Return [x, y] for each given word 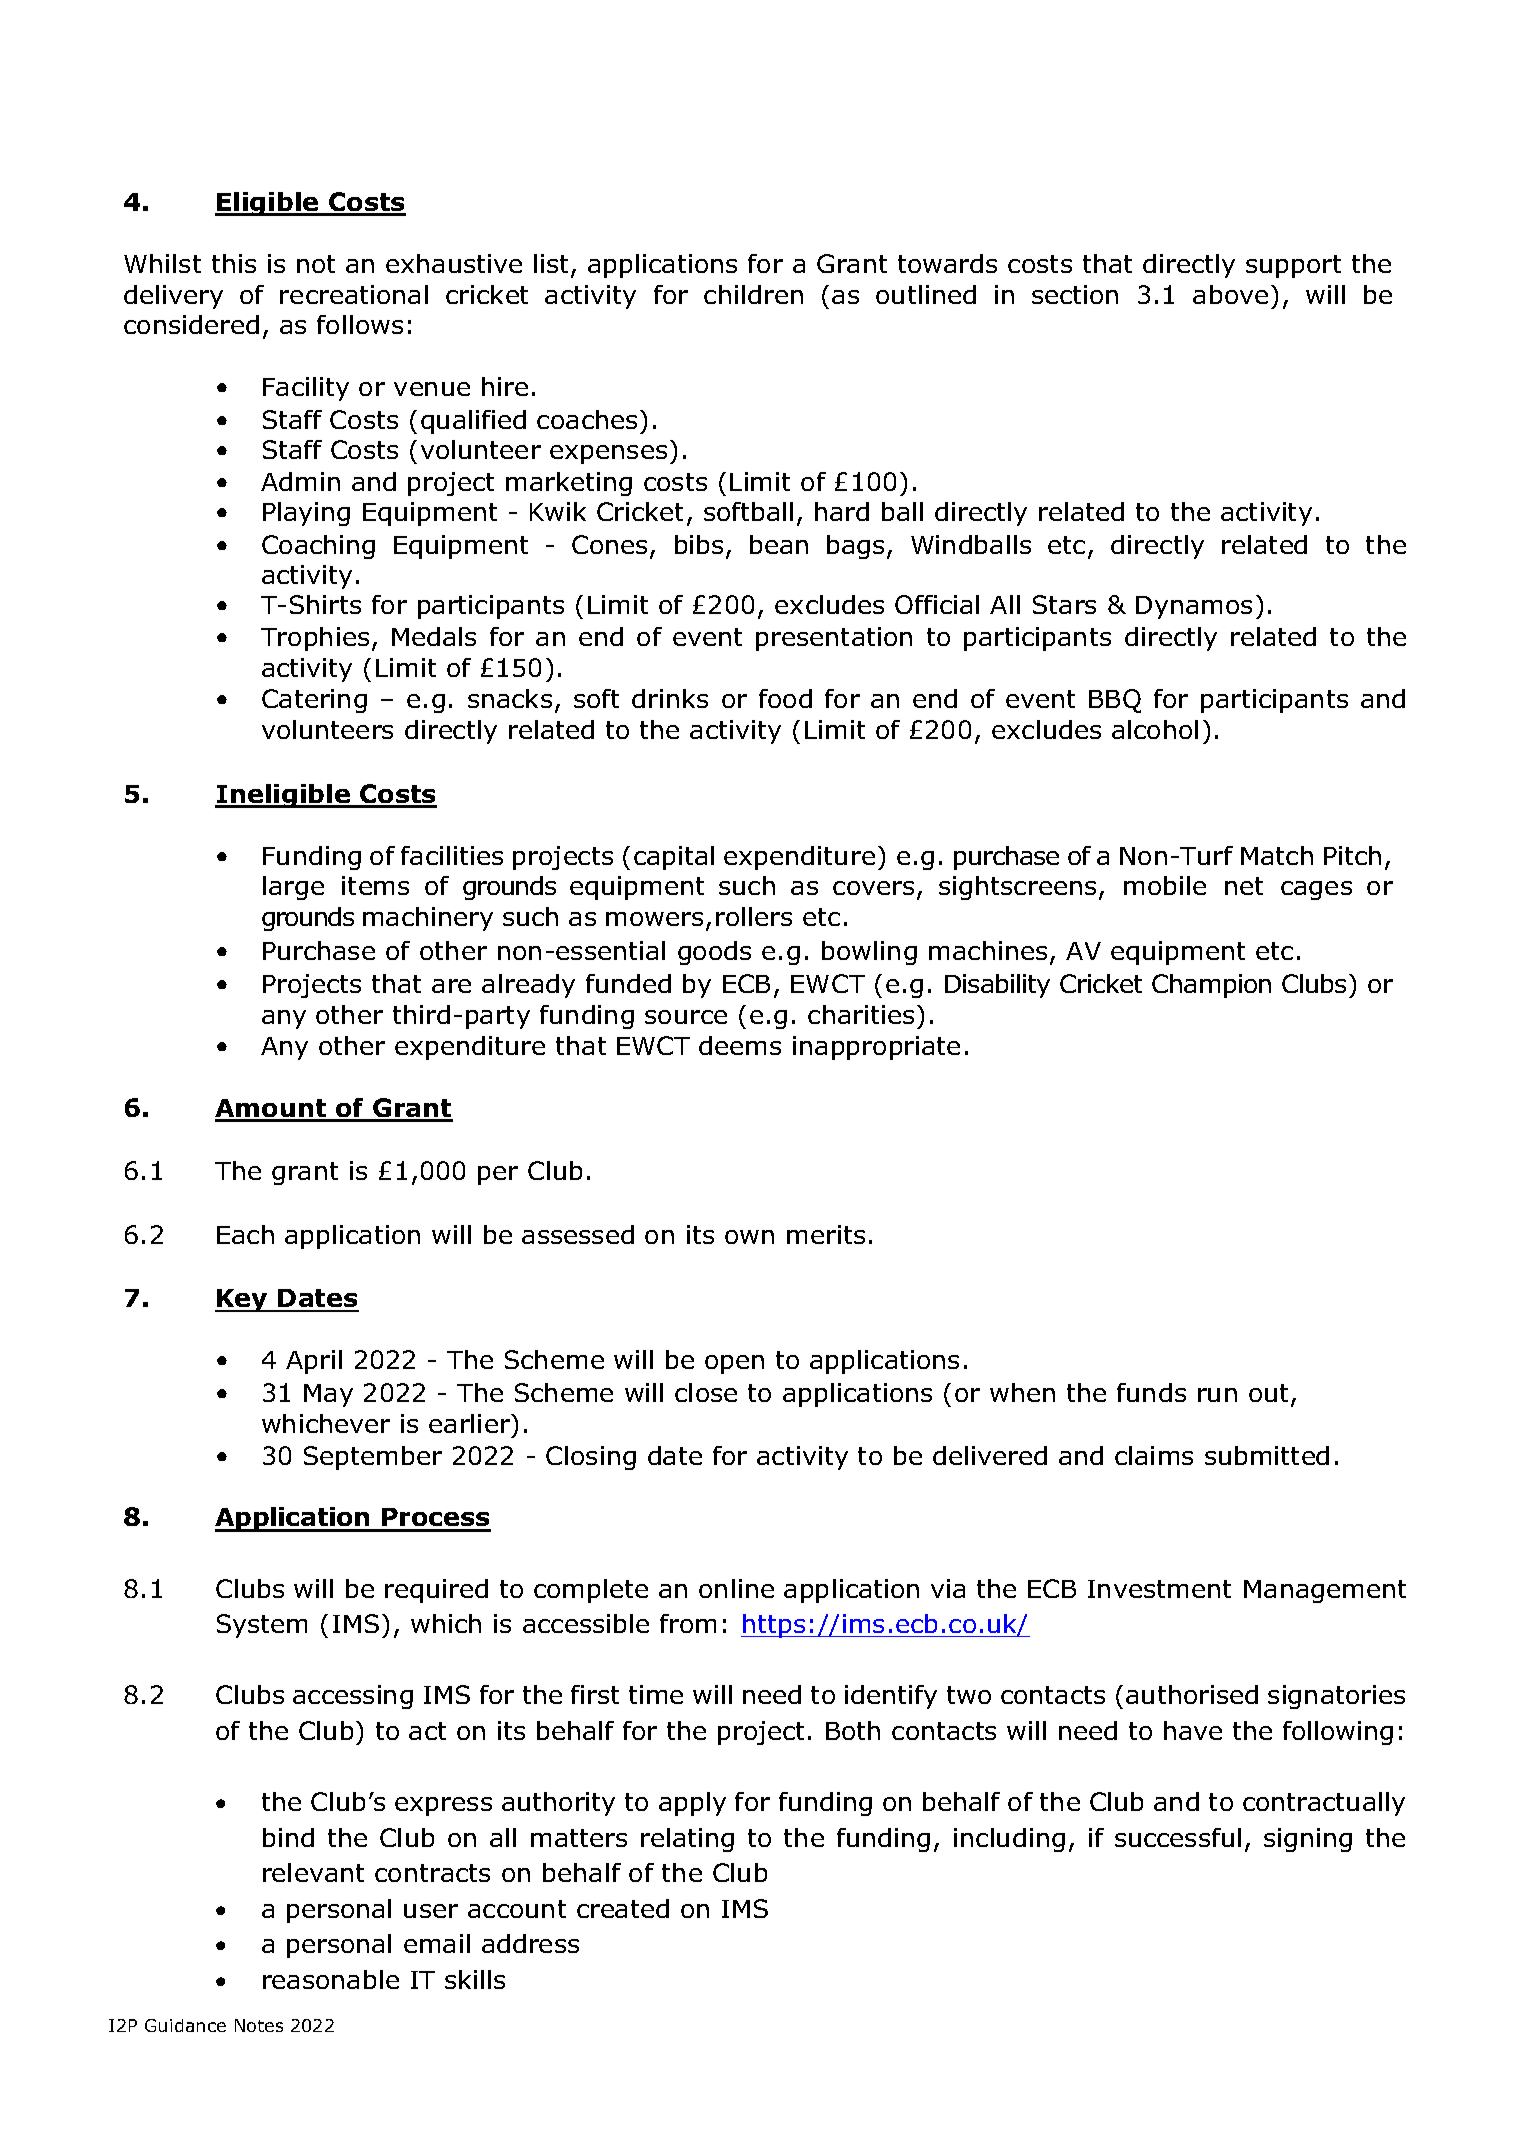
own [749, 1237]
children [753, 294]
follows [360, 324]
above [1230, 294]
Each [245, 1234]
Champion [1211, 986]
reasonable [331, 1979]
